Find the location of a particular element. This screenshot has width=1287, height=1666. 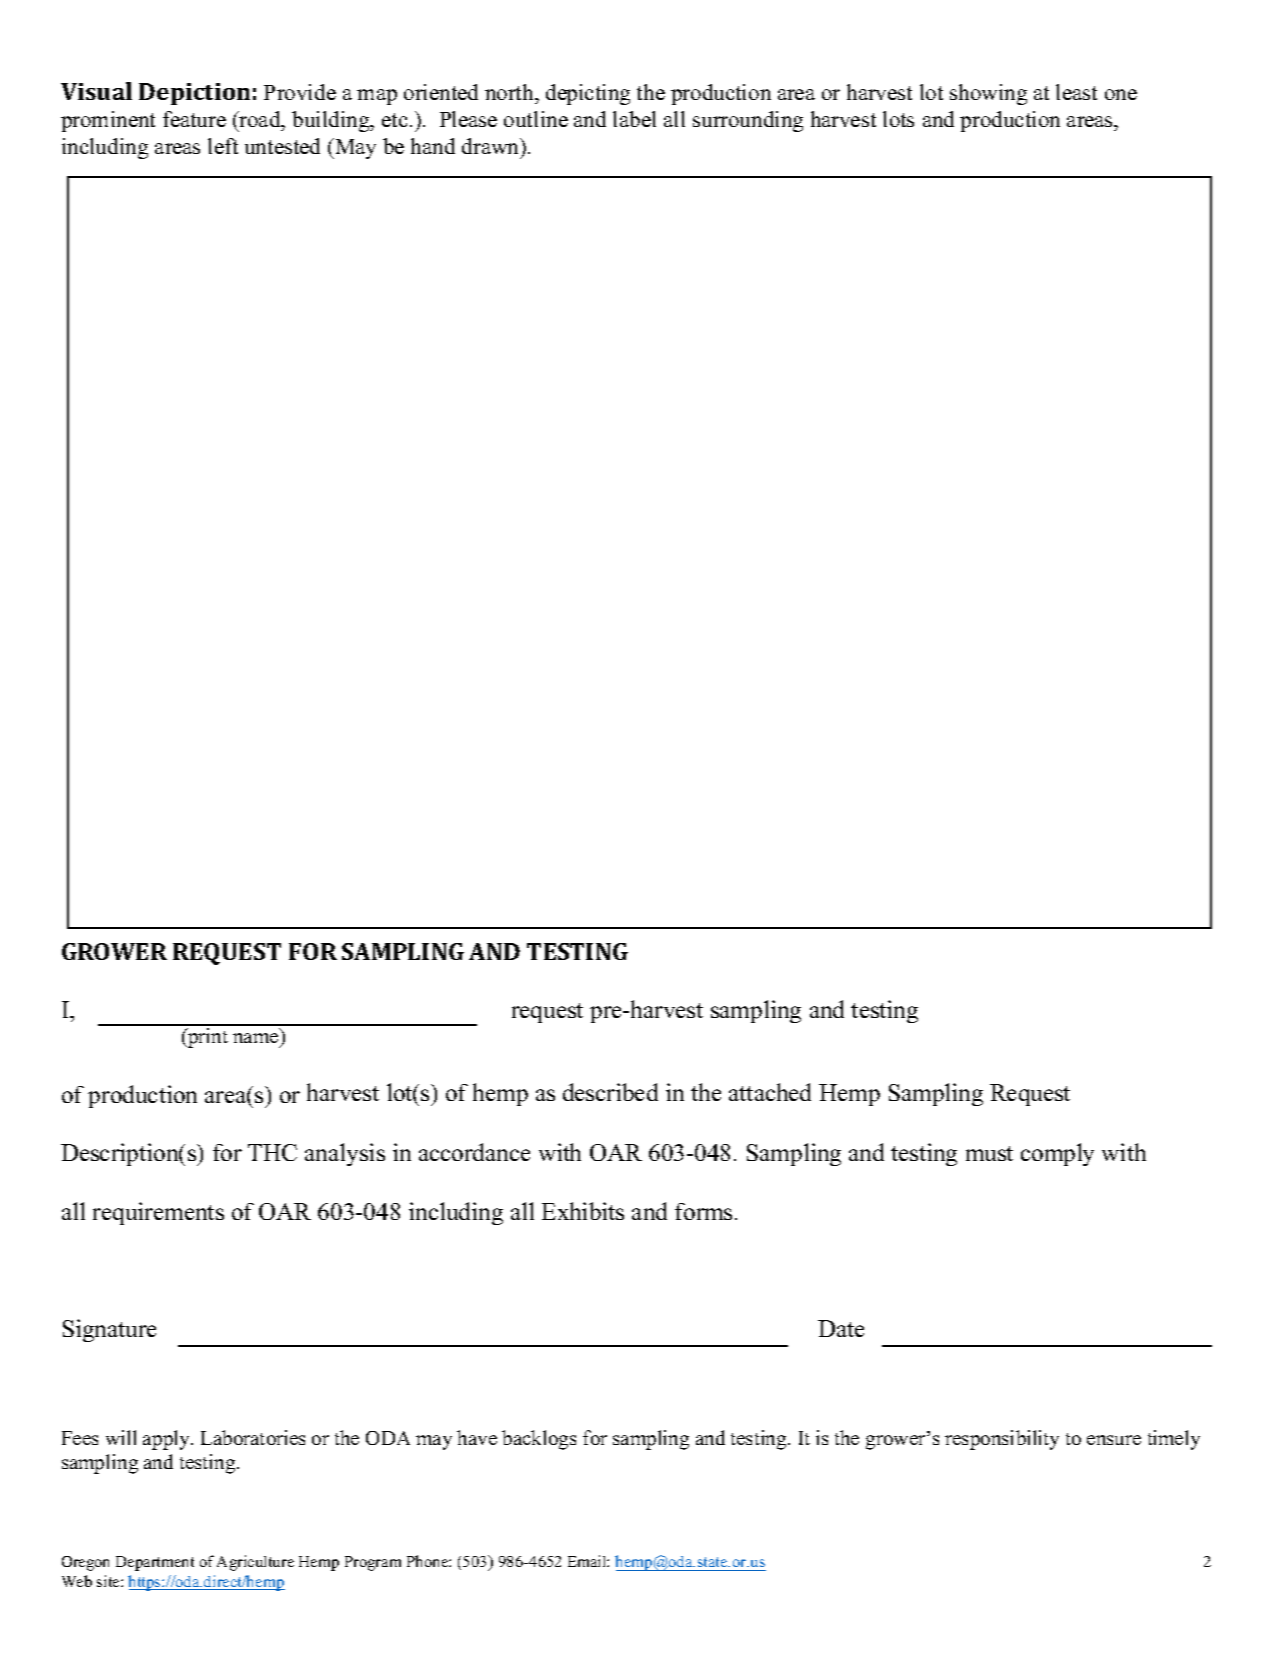

label is located at coordinates (634, 119).
